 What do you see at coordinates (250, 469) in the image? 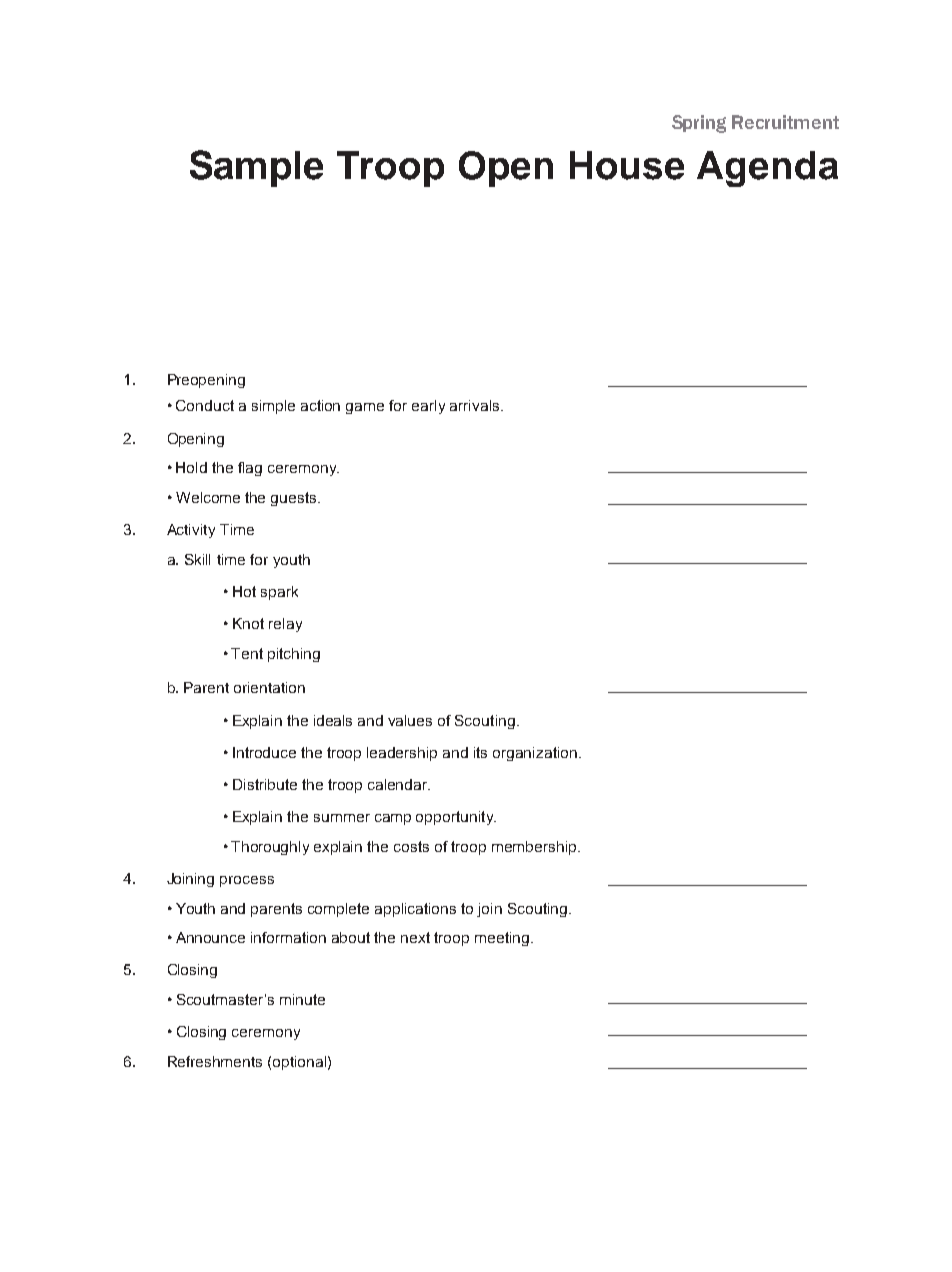
I see `flag` at bounding box center [250, 469].
